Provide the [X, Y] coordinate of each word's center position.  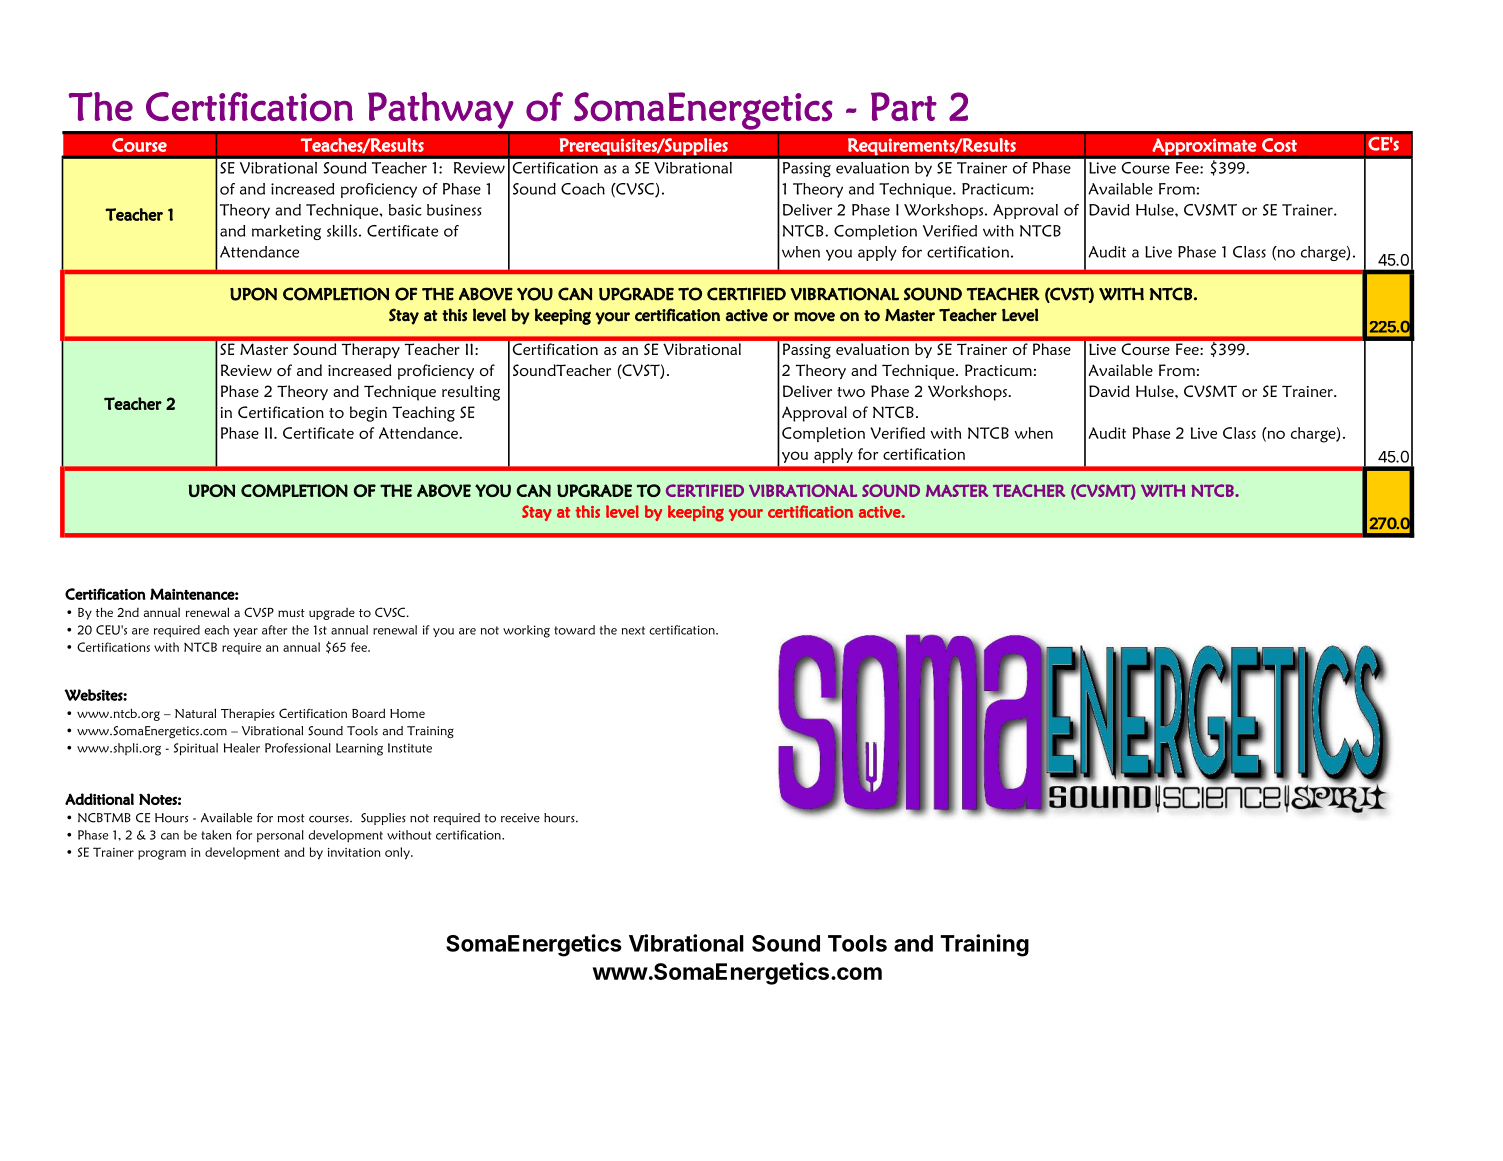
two [851, 392]
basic [405, 210]
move [814, 317]
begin [368, 414]
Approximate [1204, 148]
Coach [583, 189]
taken [216, 835]
